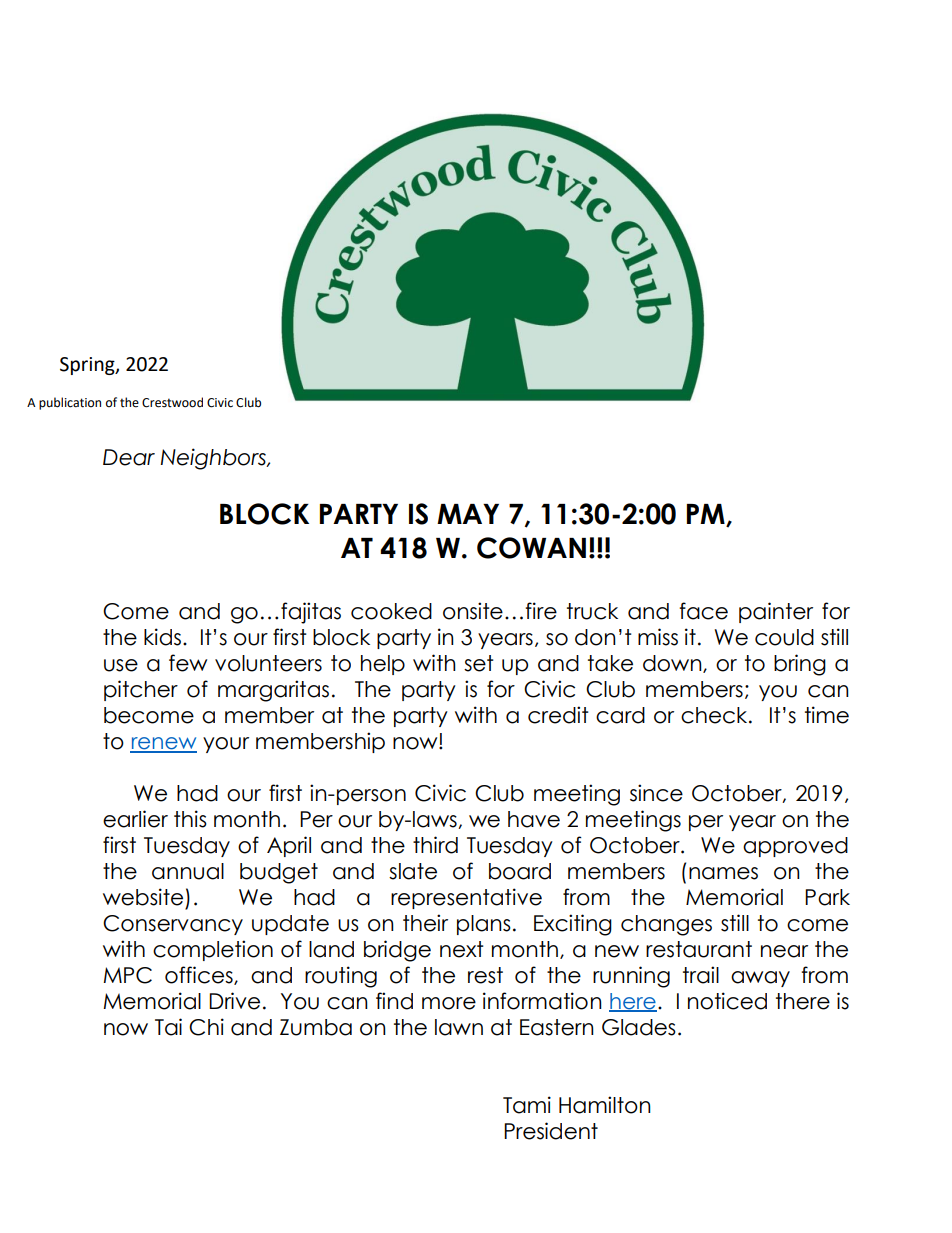  Describe the element at coordinates (468, 514) in the image. I see `MAY` at that location.
